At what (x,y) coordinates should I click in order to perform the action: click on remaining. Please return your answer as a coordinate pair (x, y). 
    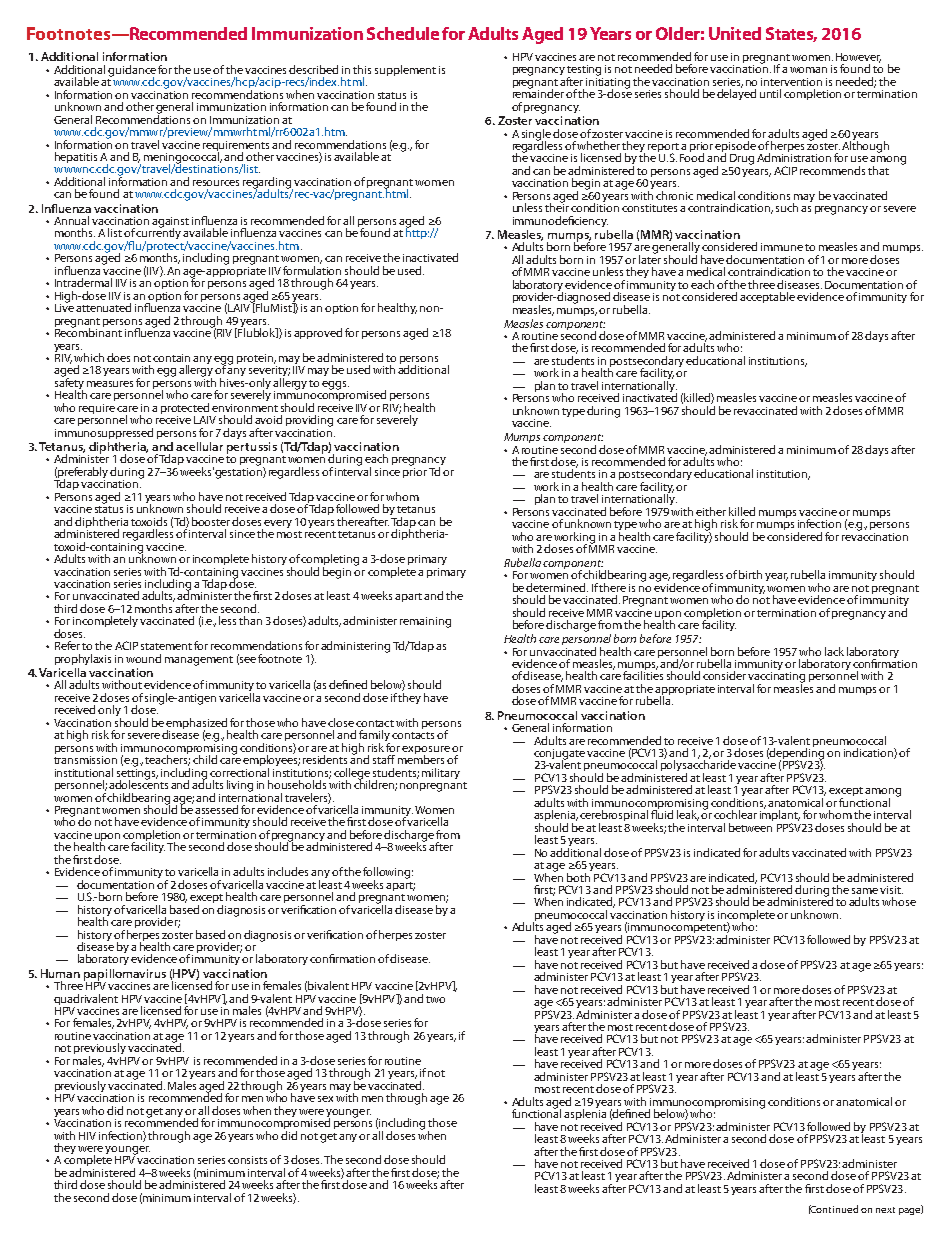
    Looking at the image, I should click on (425, 622).
